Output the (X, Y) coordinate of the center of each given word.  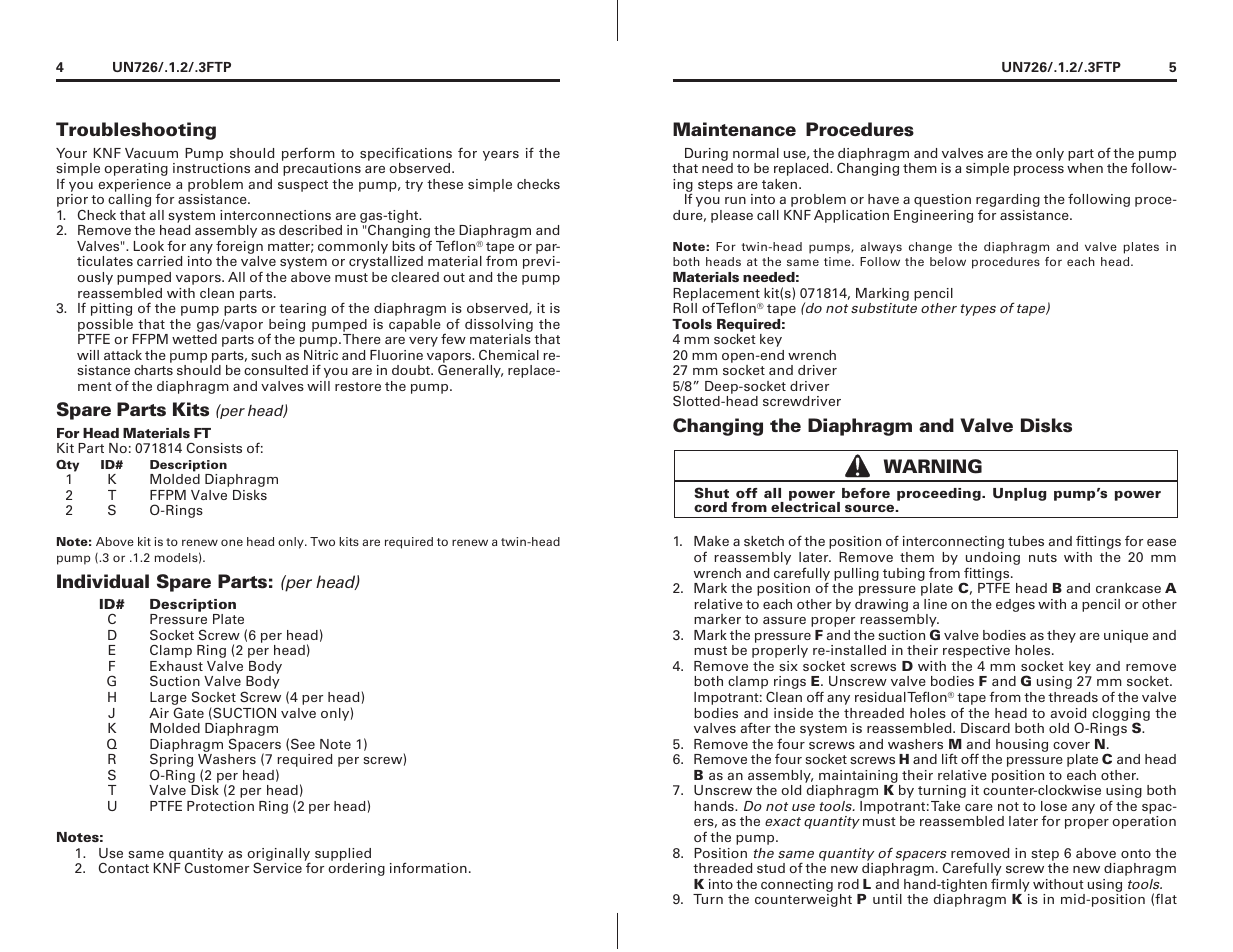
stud (771, 868)
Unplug (1019, 494)
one (232, 542)
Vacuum (151, 153)
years (501, 156)
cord (710, 507)
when (1085, 168)
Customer (217, 868)
